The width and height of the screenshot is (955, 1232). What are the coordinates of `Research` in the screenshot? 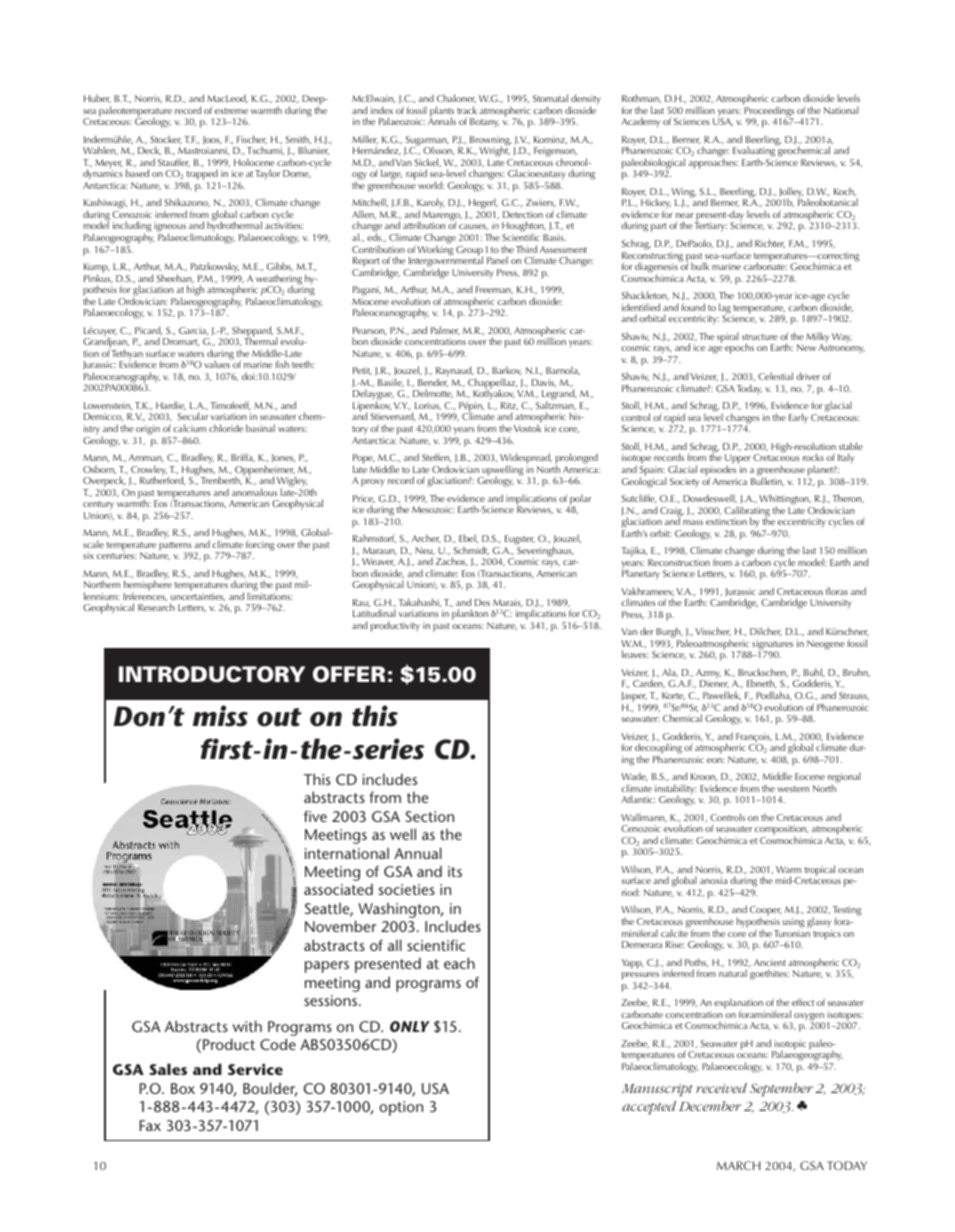 It's located at (156, 607).
